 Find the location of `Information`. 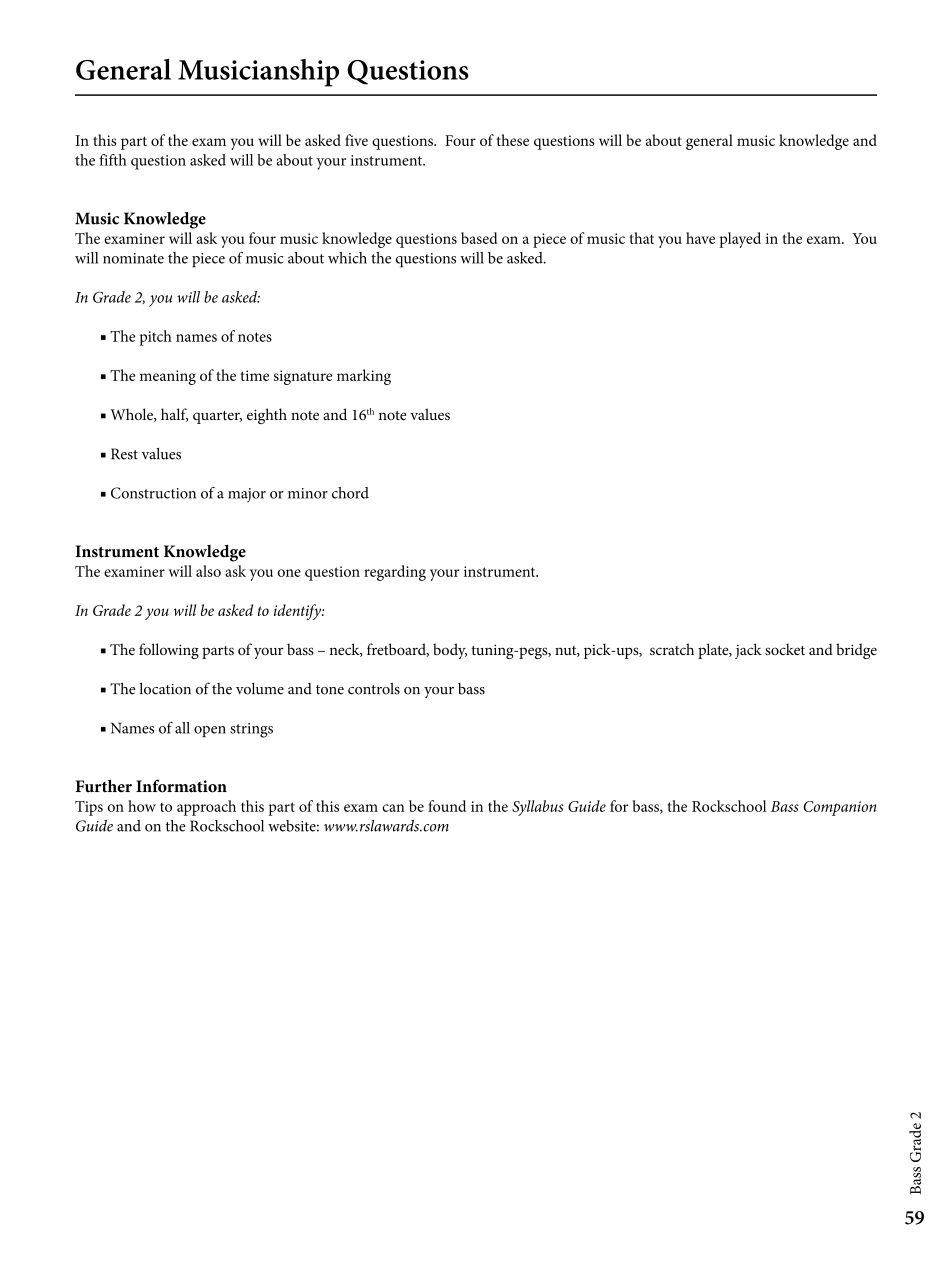

Information is located at coordinates (181, 786).
